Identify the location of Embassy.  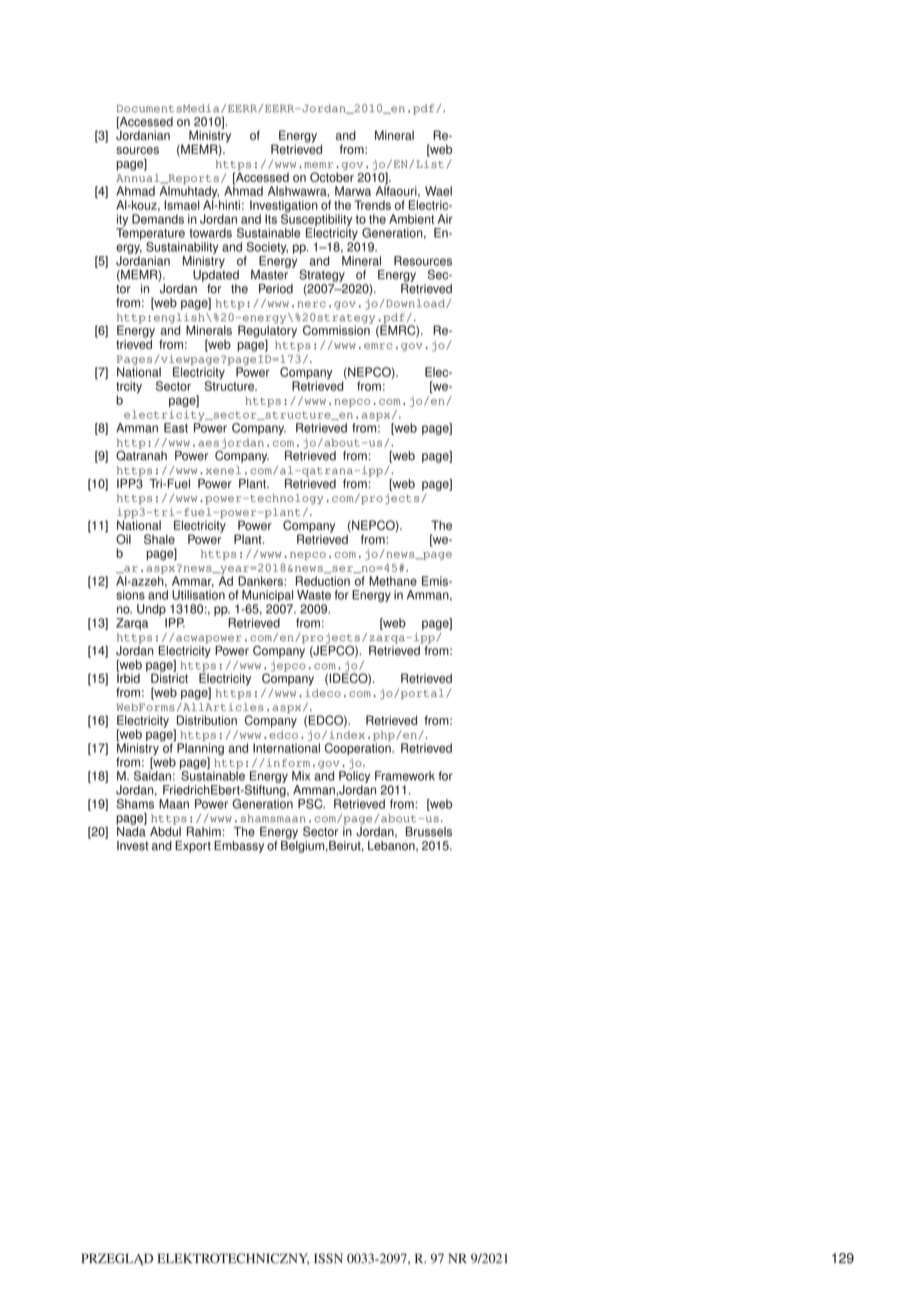
(239, 847).
